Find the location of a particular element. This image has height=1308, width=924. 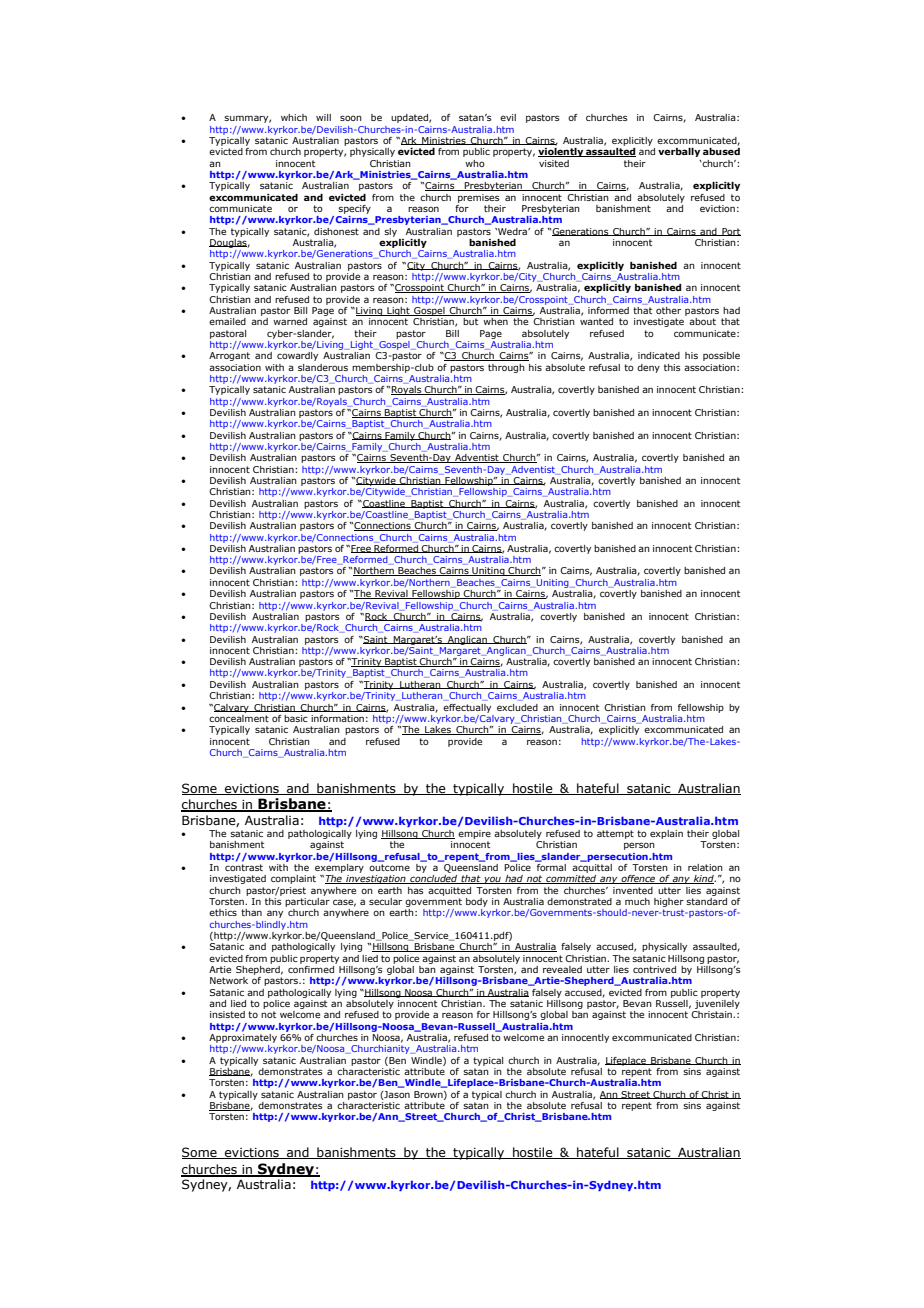

cowardly is located at coordinates (297, 356).
